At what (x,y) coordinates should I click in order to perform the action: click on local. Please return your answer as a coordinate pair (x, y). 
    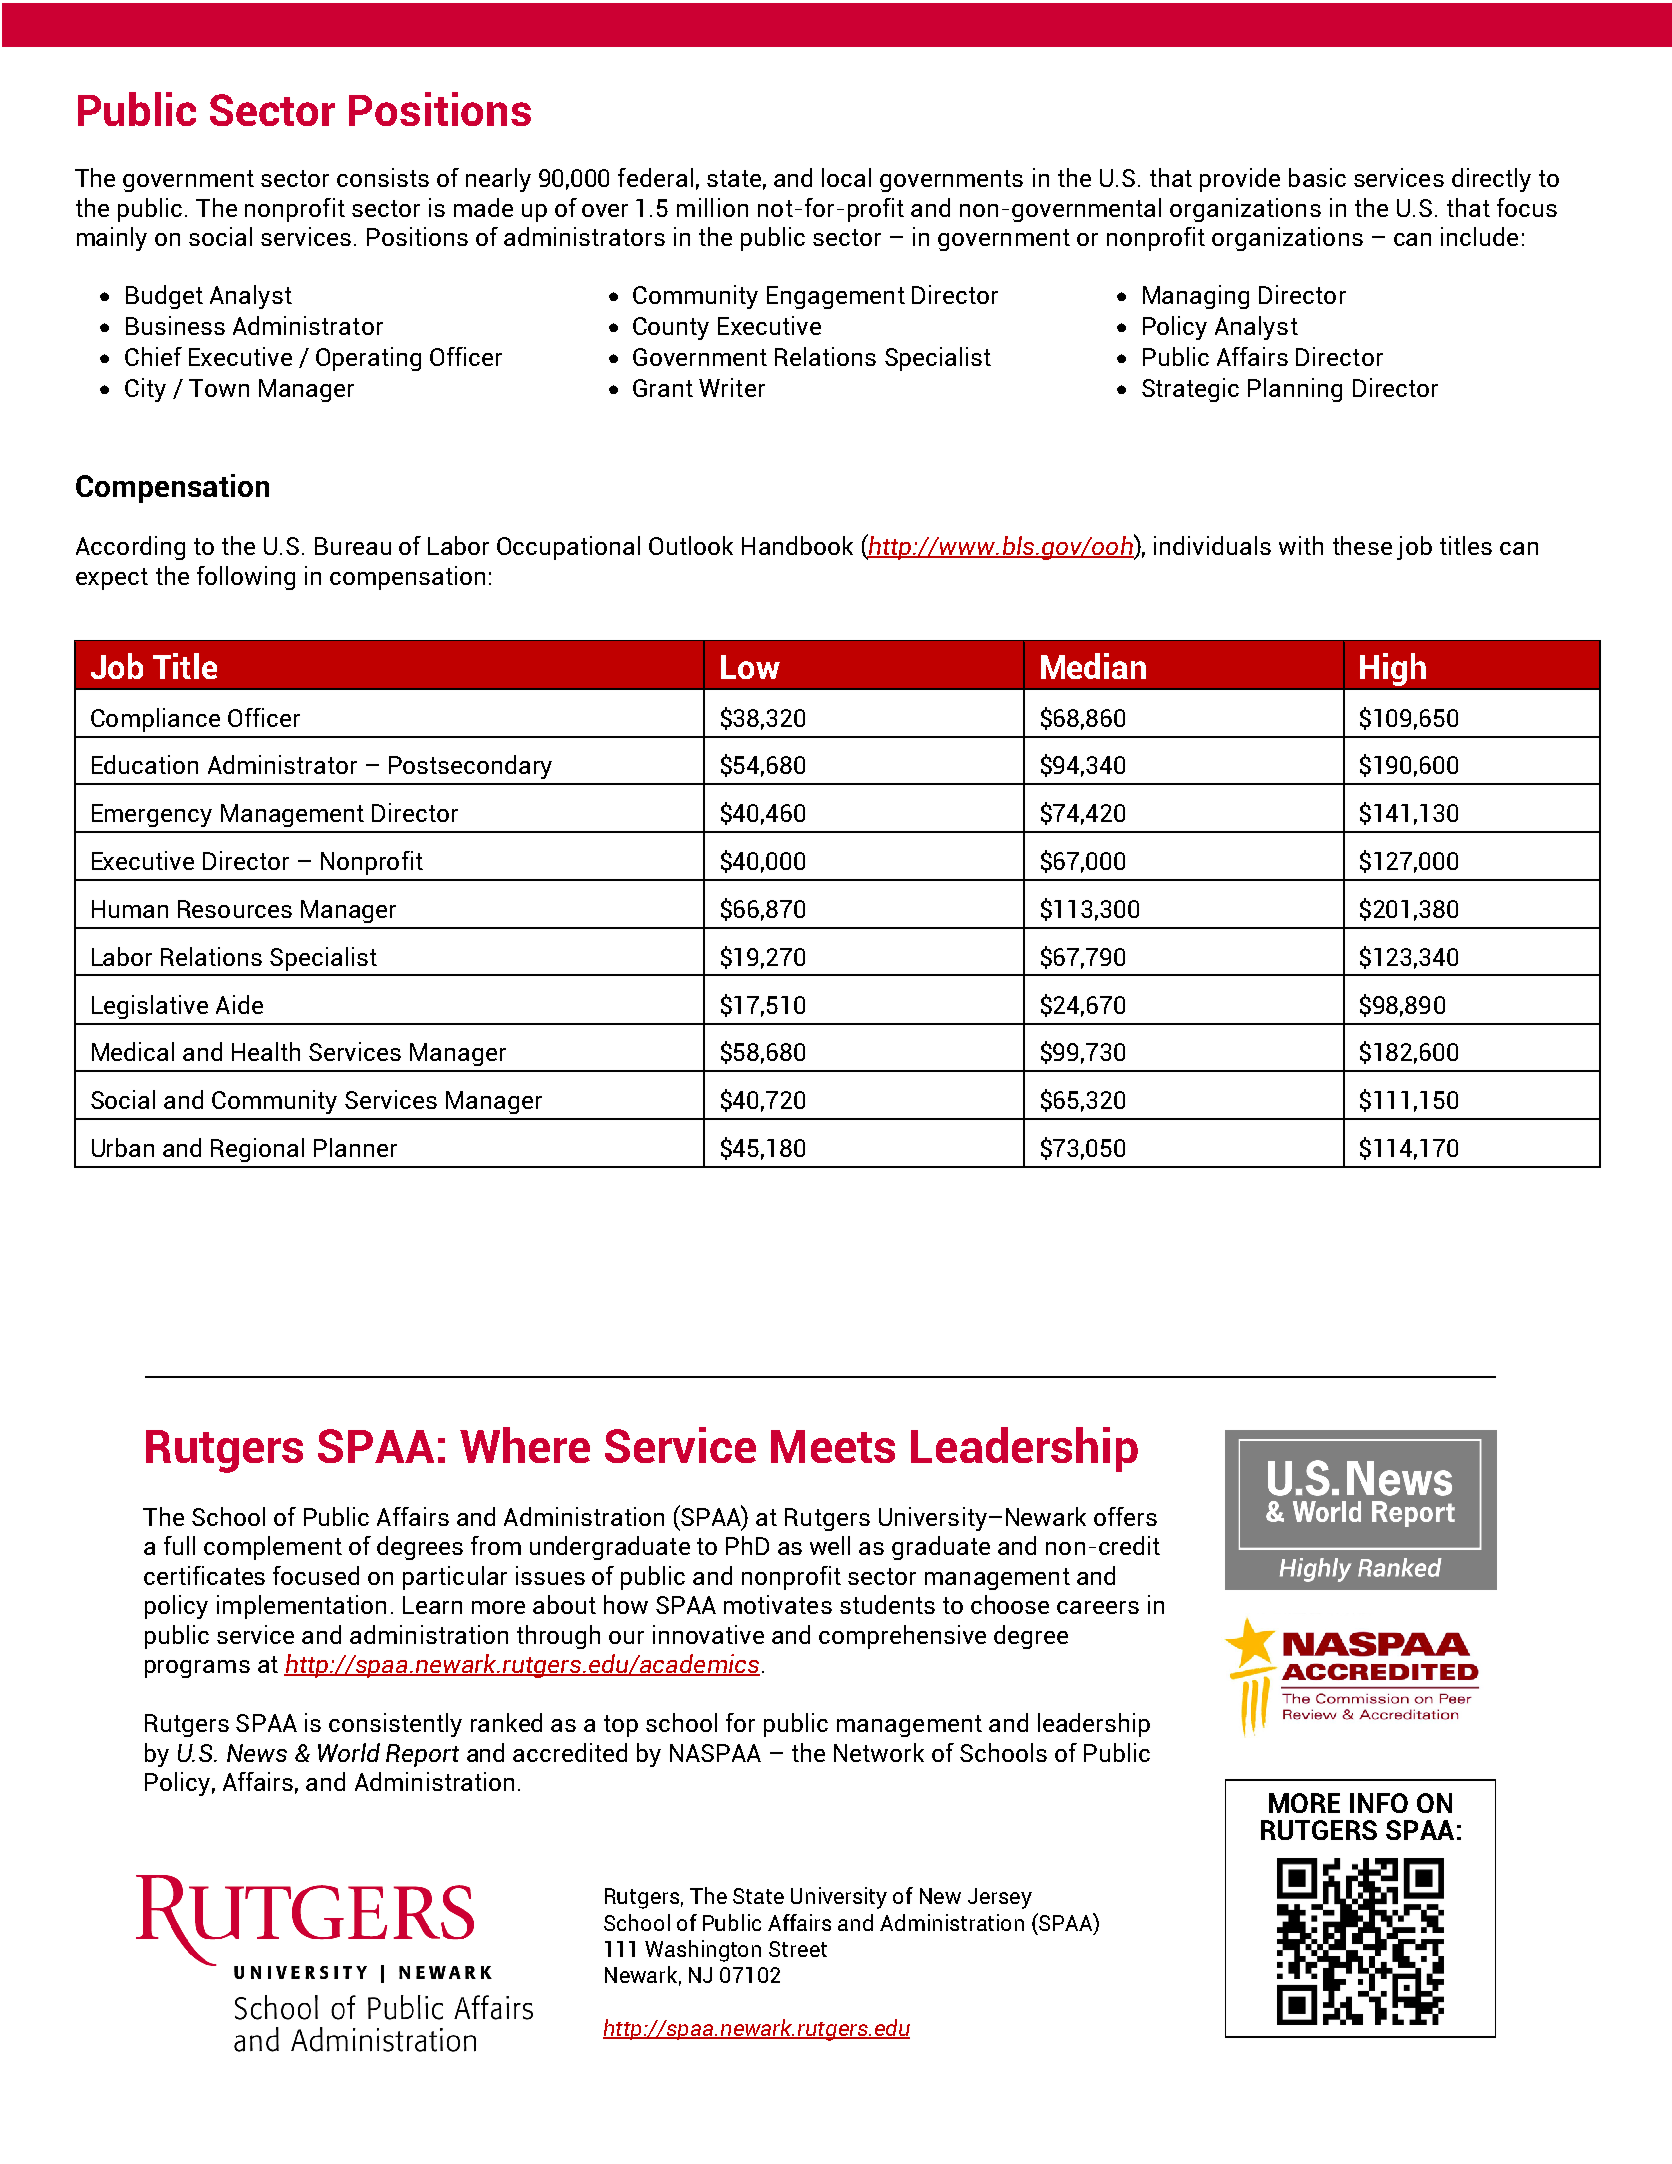
    Looking at the image, I should click on (846, 177).
